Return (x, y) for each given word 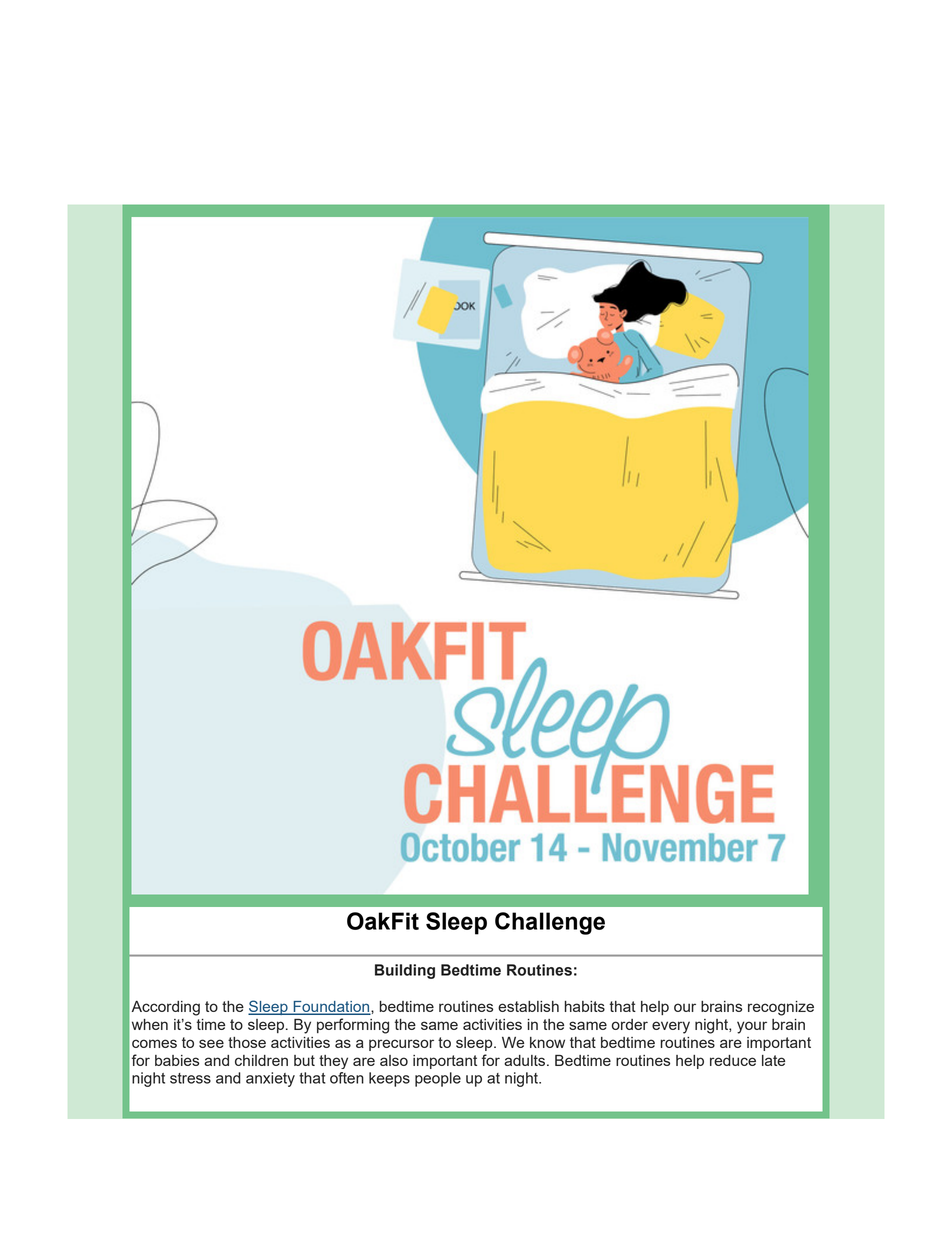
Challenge (550, 923)
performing (353, 1026)
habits (585, 1006)
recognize (781, 1008)
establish (528, 1006)
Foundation (331, 1008)
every (671, 1027)
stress (190, 1078)
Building (405, 971)
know (547, 1042)
